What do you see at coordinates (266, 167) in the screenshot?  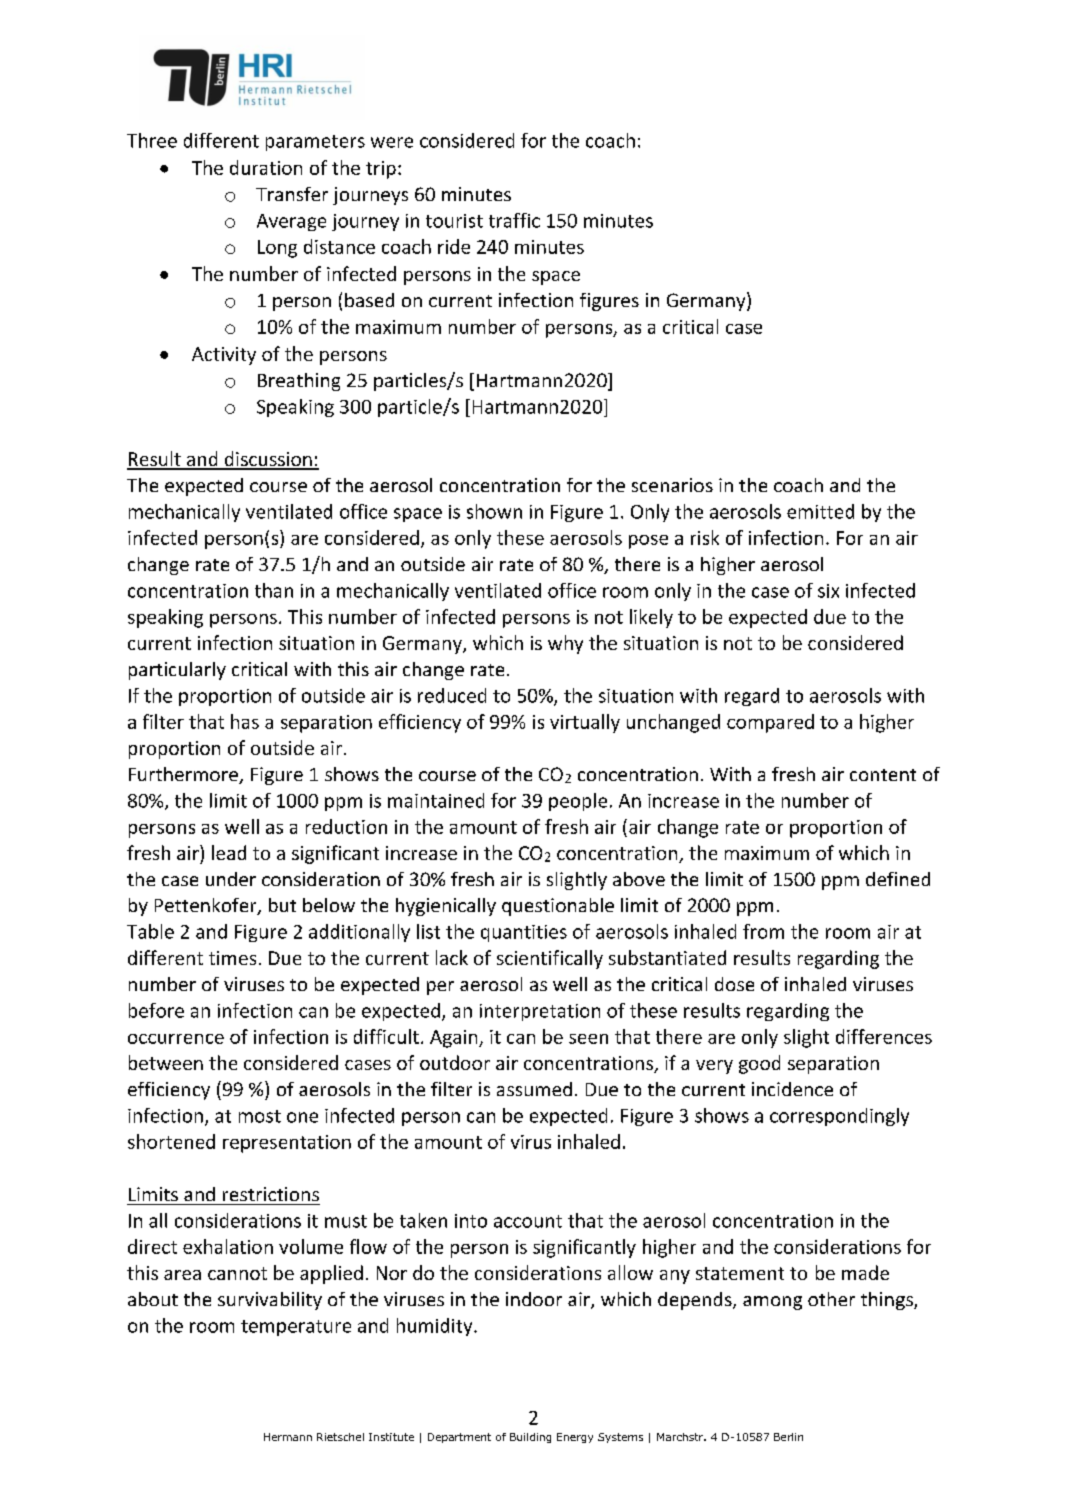 I see `duration` at bounding box center [266, 167].
